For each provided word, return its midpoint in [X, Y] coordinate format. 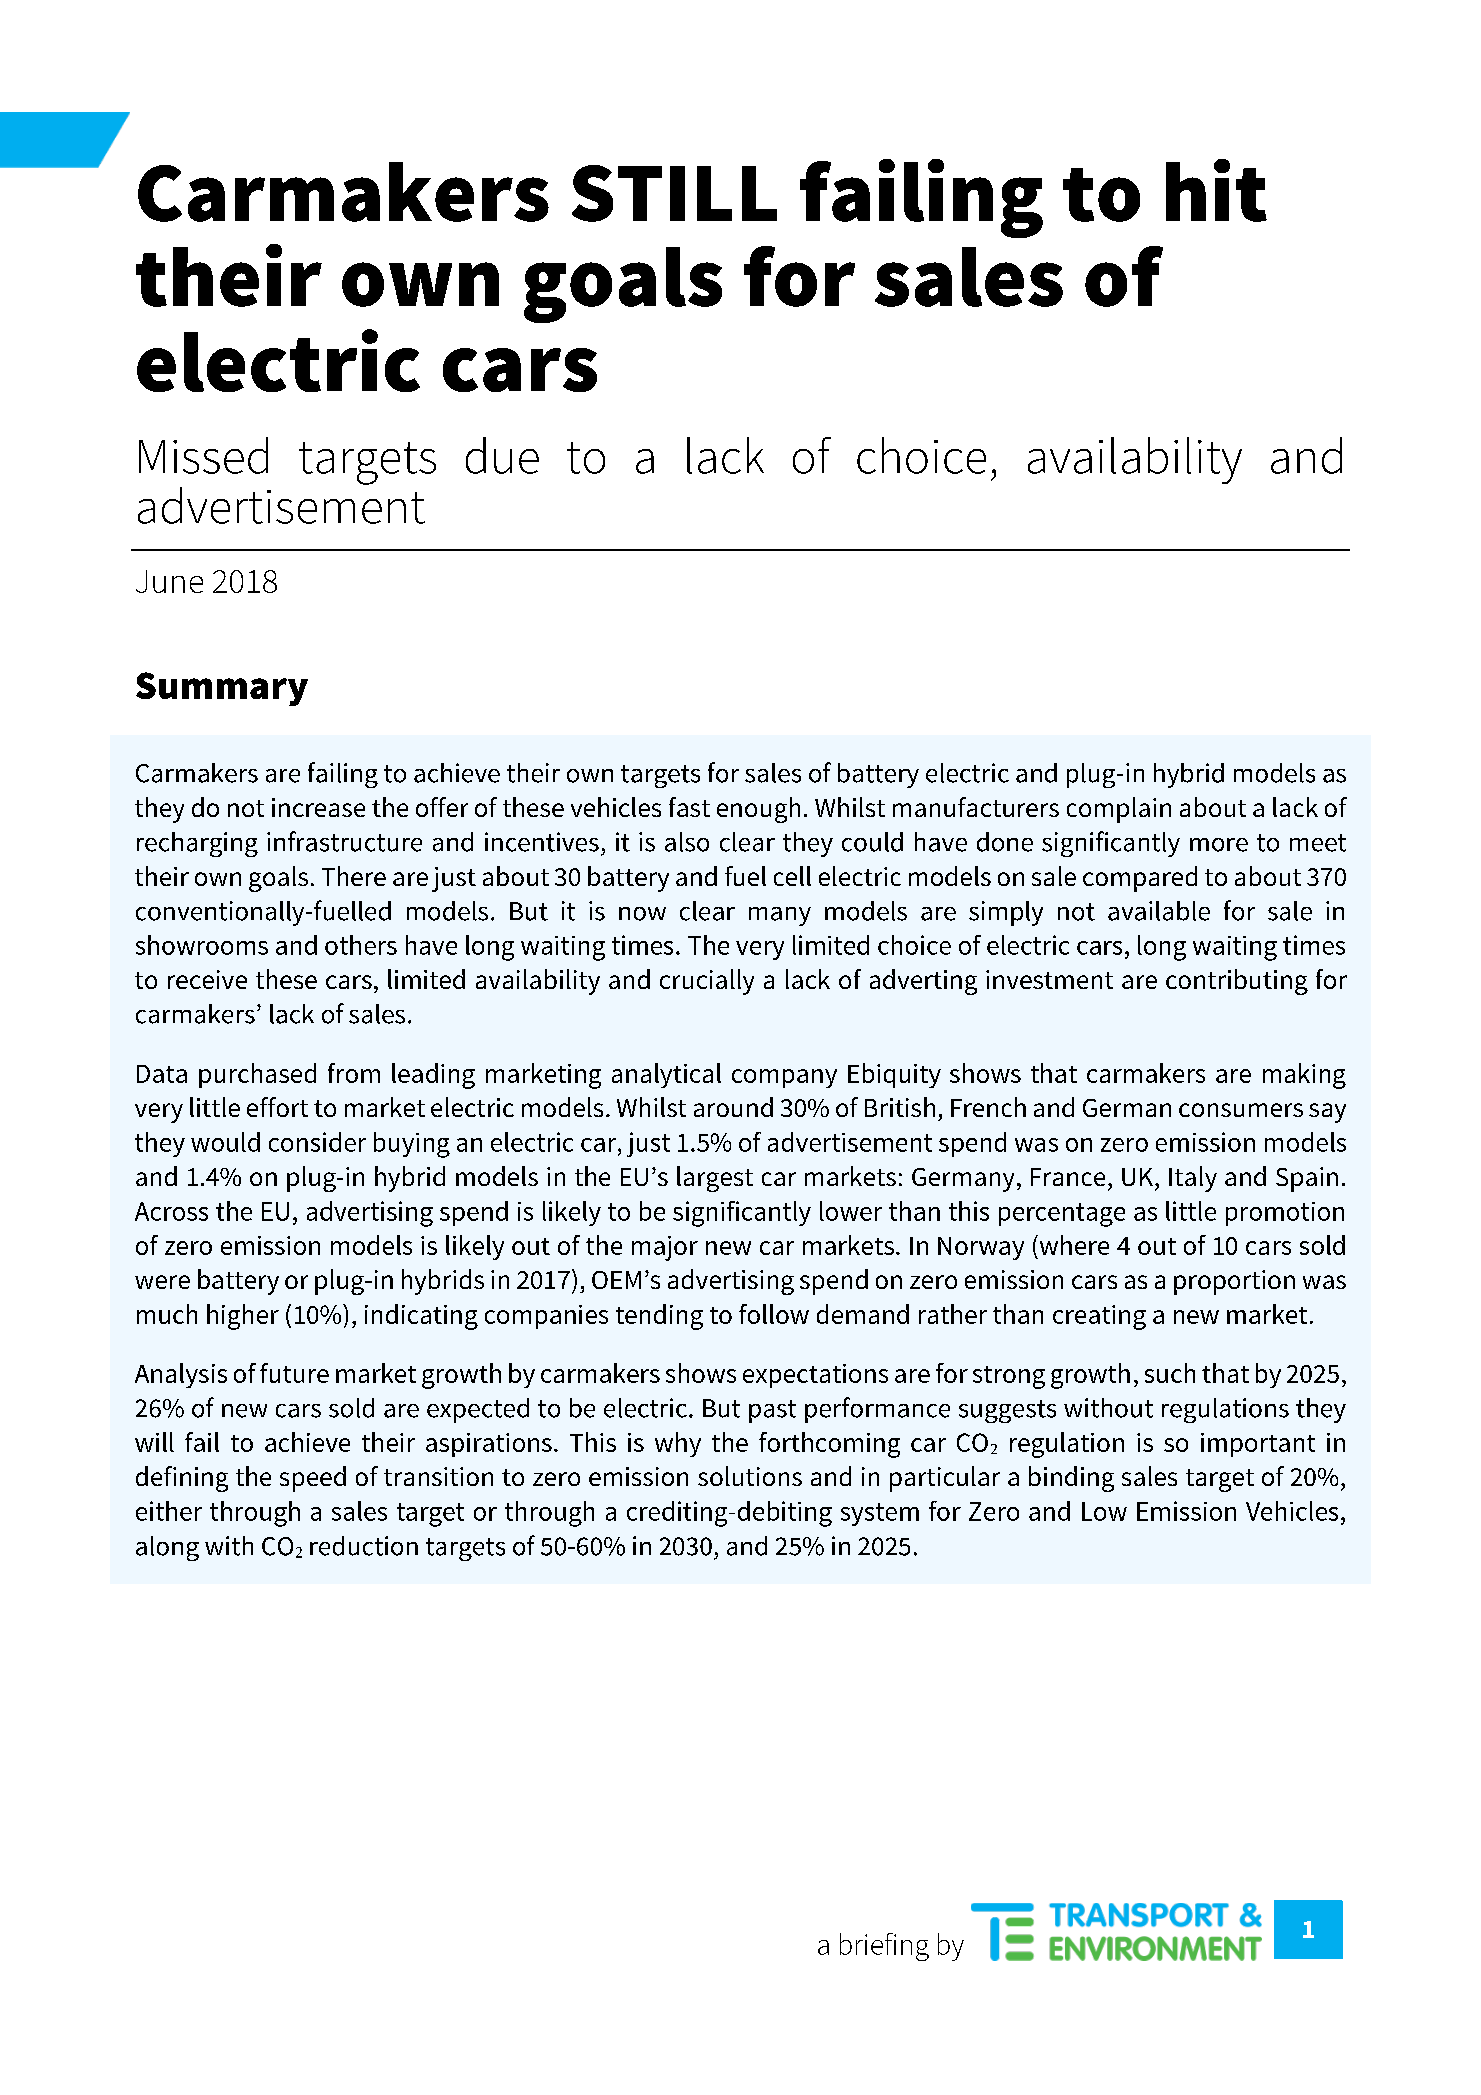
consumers [1241, 1110]
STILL [674, 193]
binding [1071, 1479]
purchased [257, 1075]
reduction [364, 1546]
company [784, 1078]
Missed [203, 455]
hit [1216, 190]
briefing [884, 1947]
